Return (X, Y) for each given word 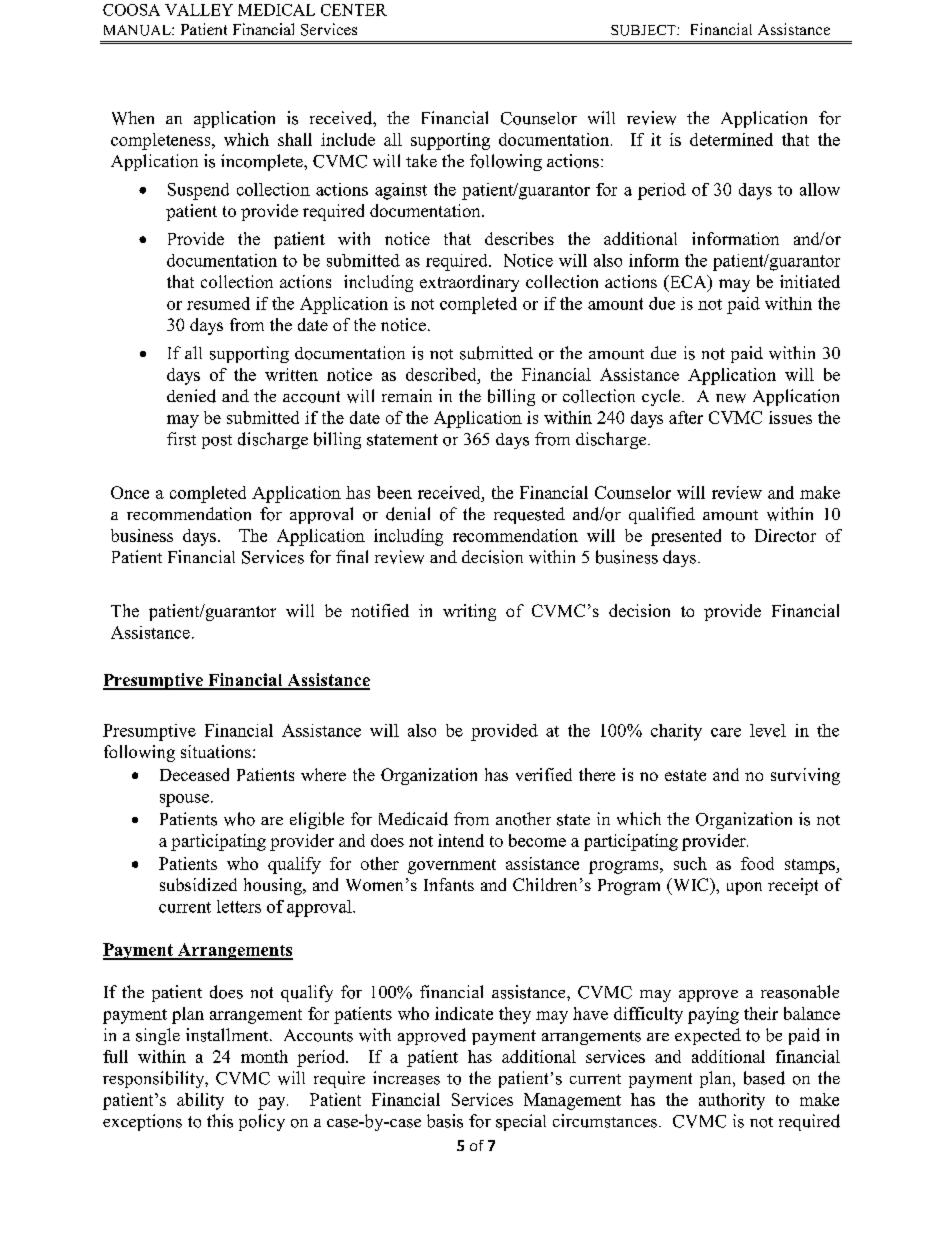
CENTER (354, 10)
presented (686, 537)
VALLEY (199, 10)
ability (200, 1101)
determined (731, 139)
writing (469, 612)
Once (130, 492)
